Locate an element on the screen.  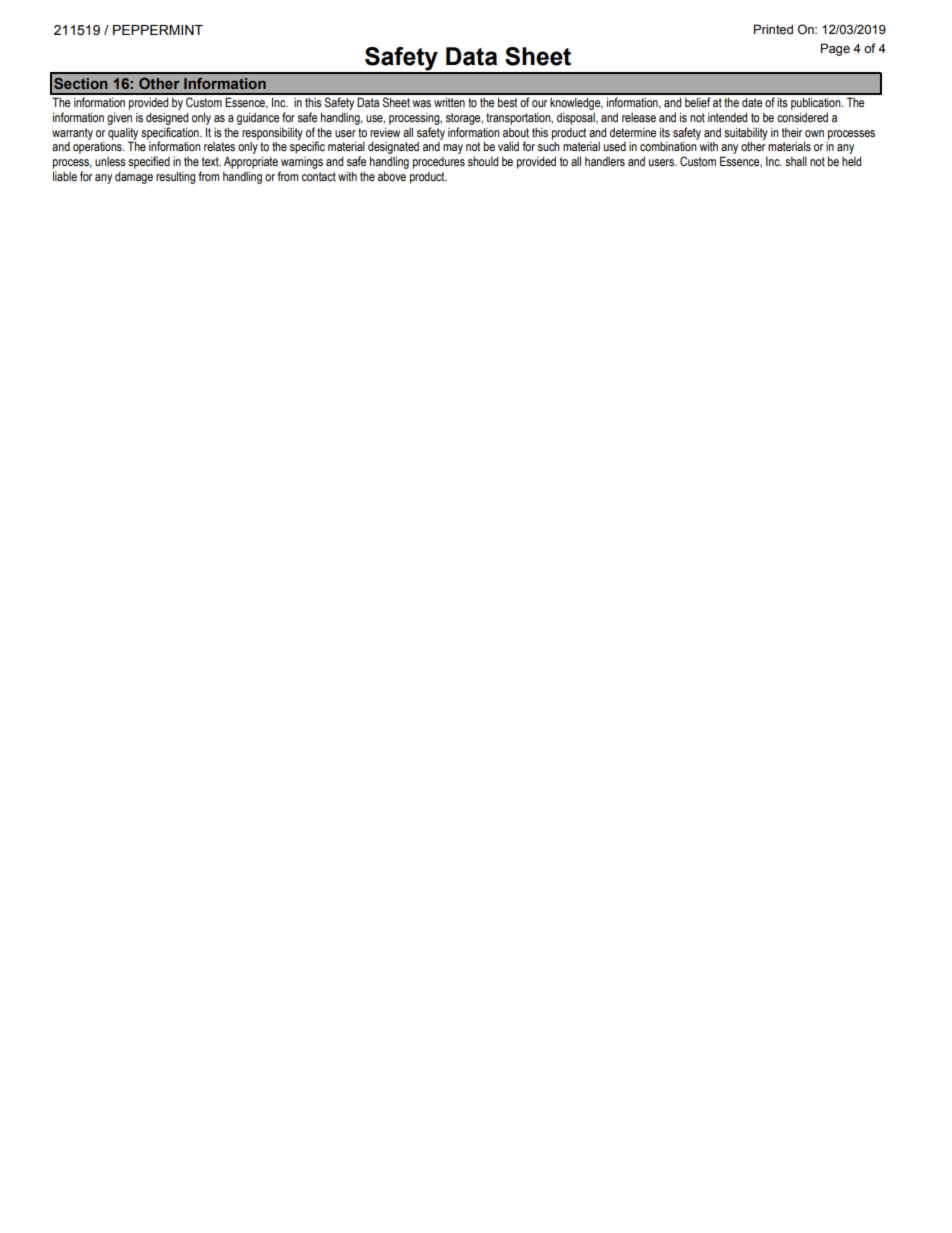
given is located at coordinates (119, 118).
